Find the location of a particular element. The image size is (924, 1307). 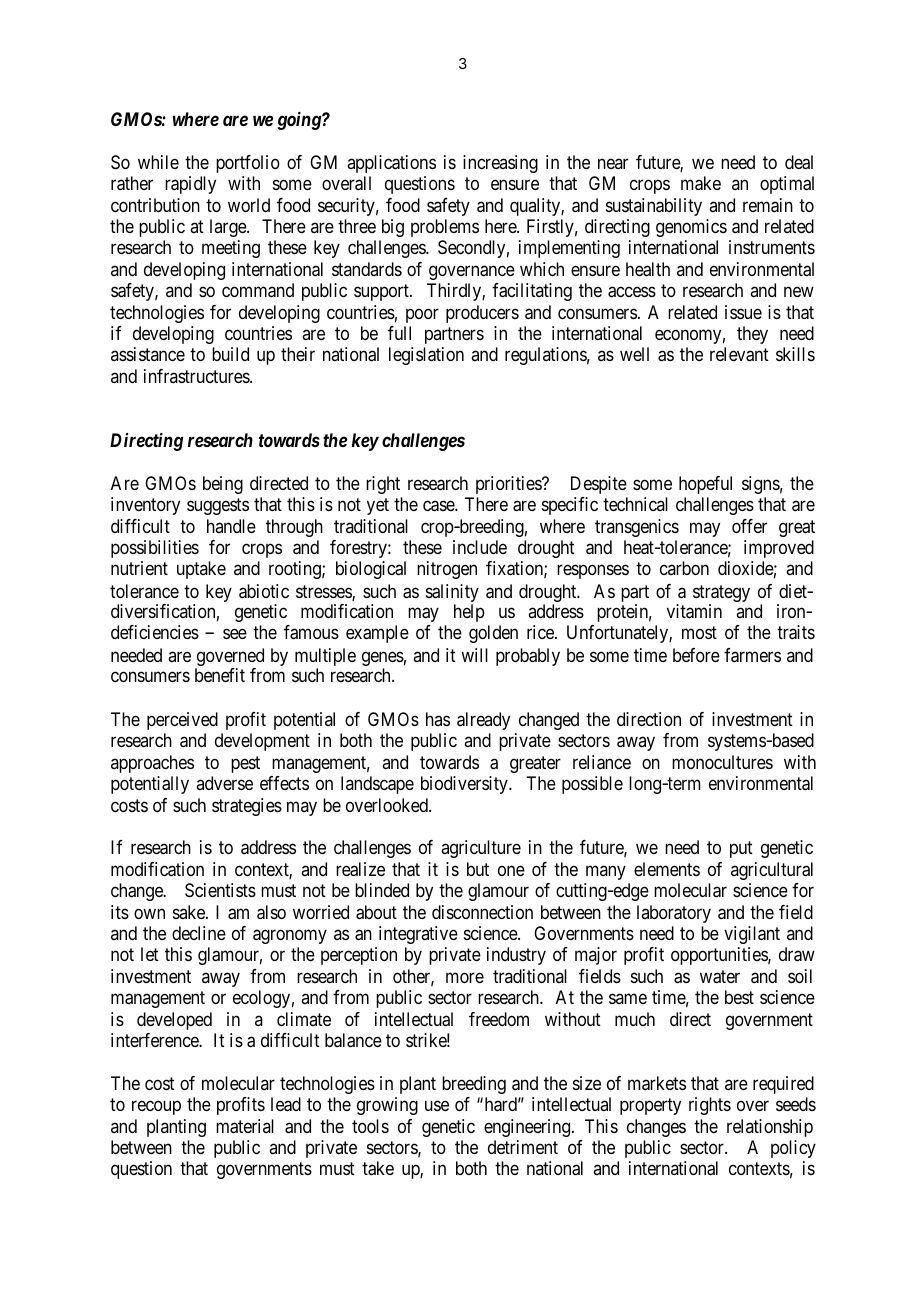

portfolio is located at coordinates (248, 164).
